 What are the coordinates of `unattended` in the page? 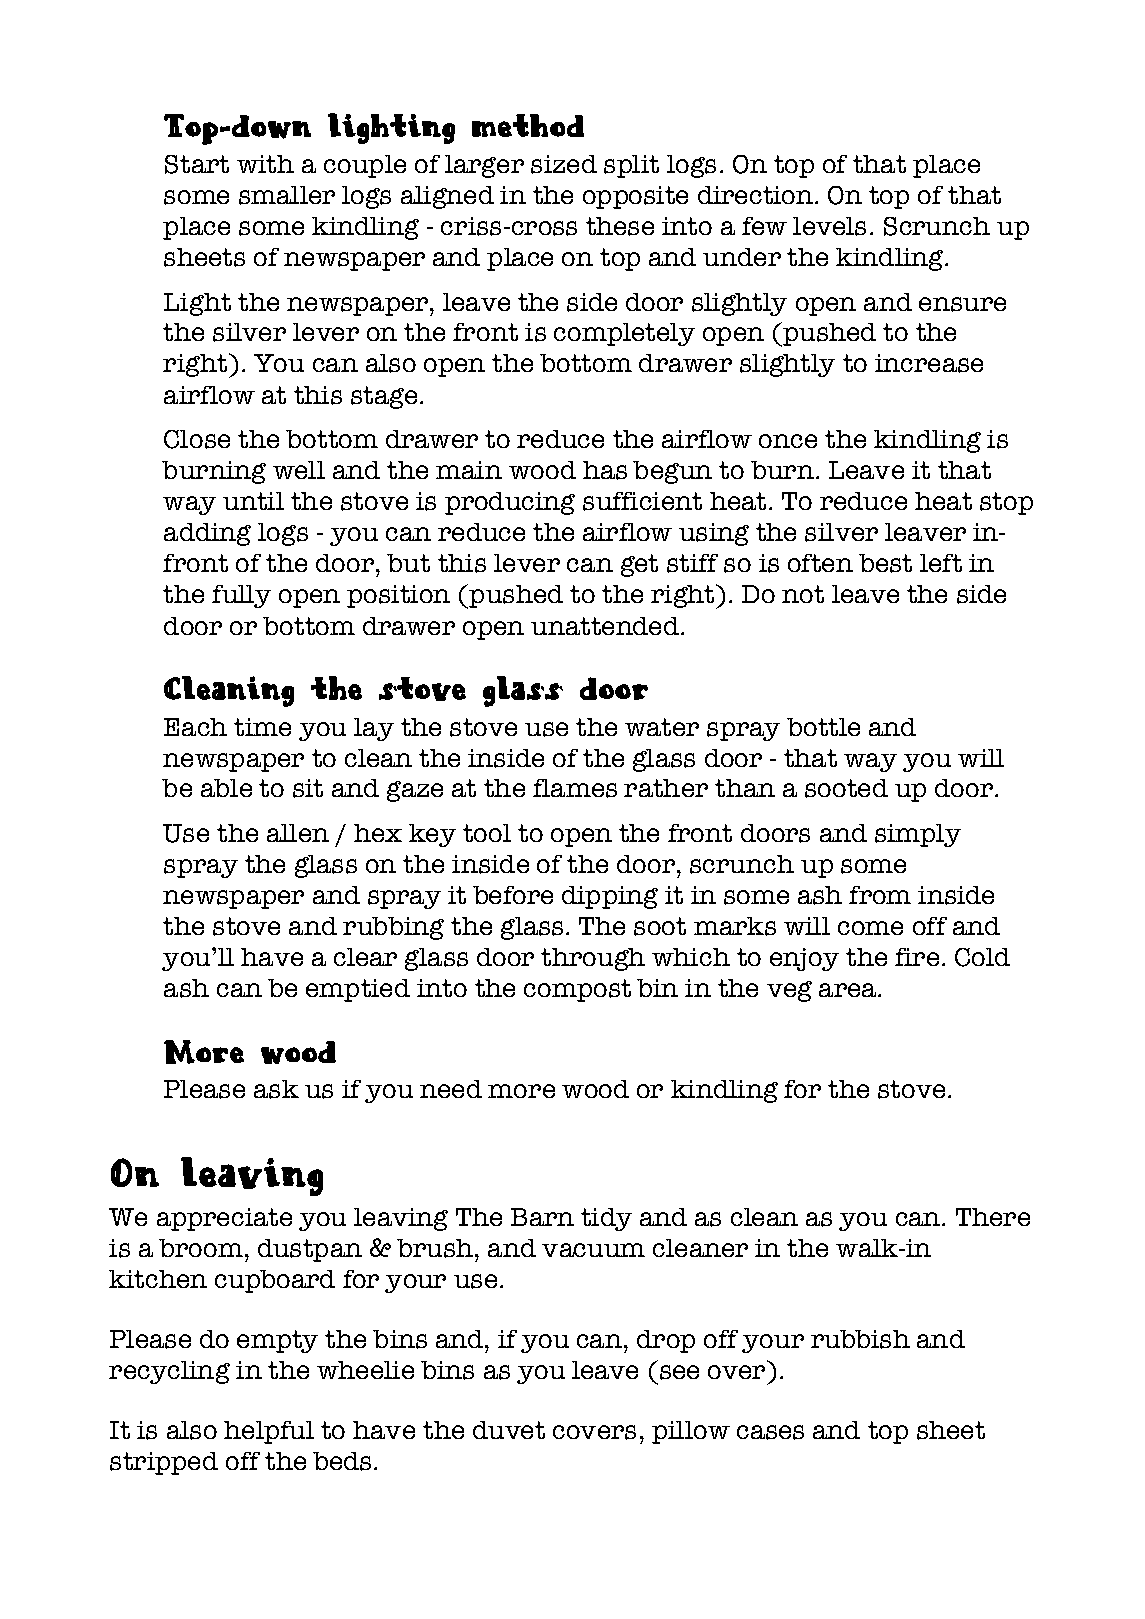 It's located at (606, 626).
